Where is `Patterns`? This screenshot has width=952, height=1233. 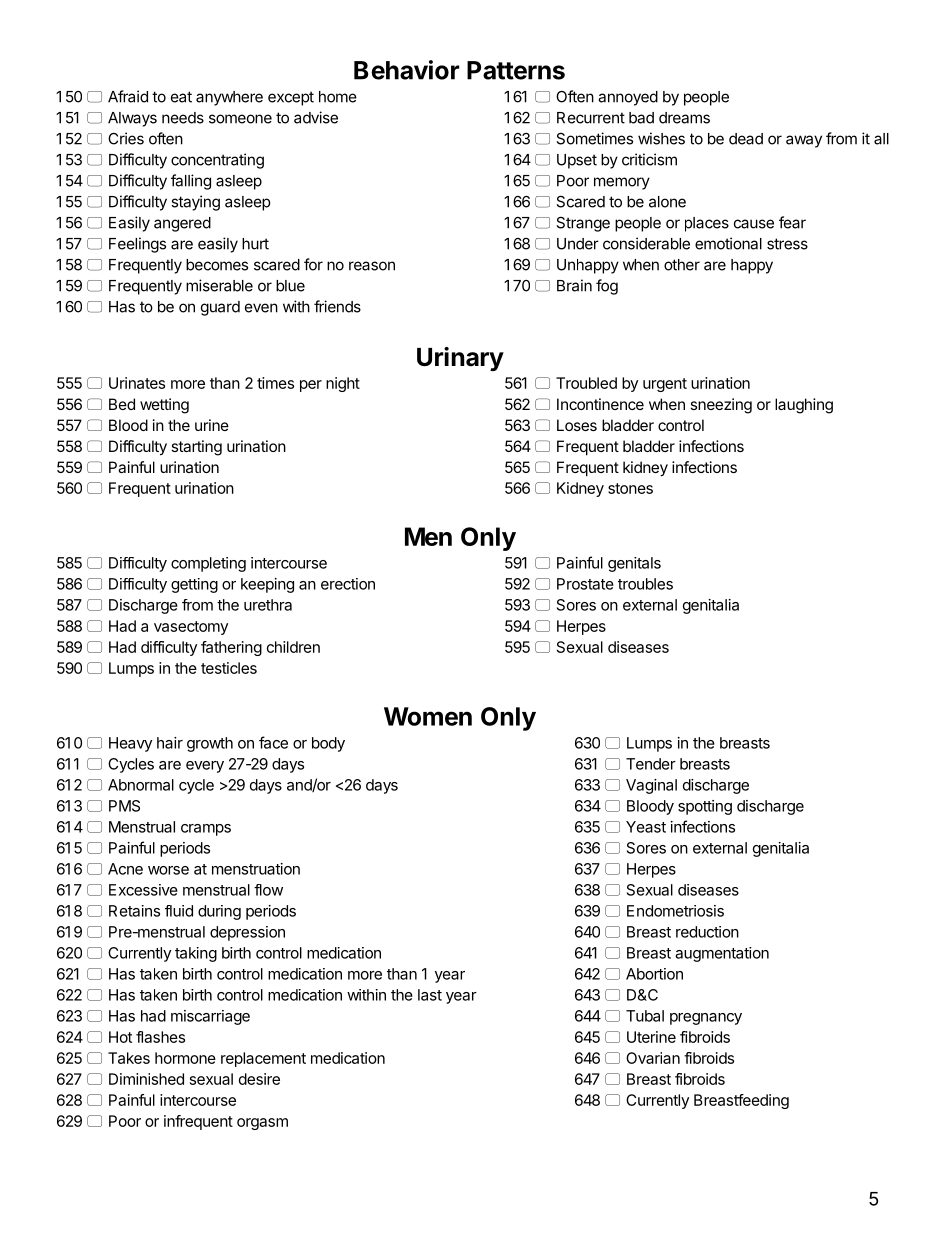
Patterns is located at coordinates (516, 70).
